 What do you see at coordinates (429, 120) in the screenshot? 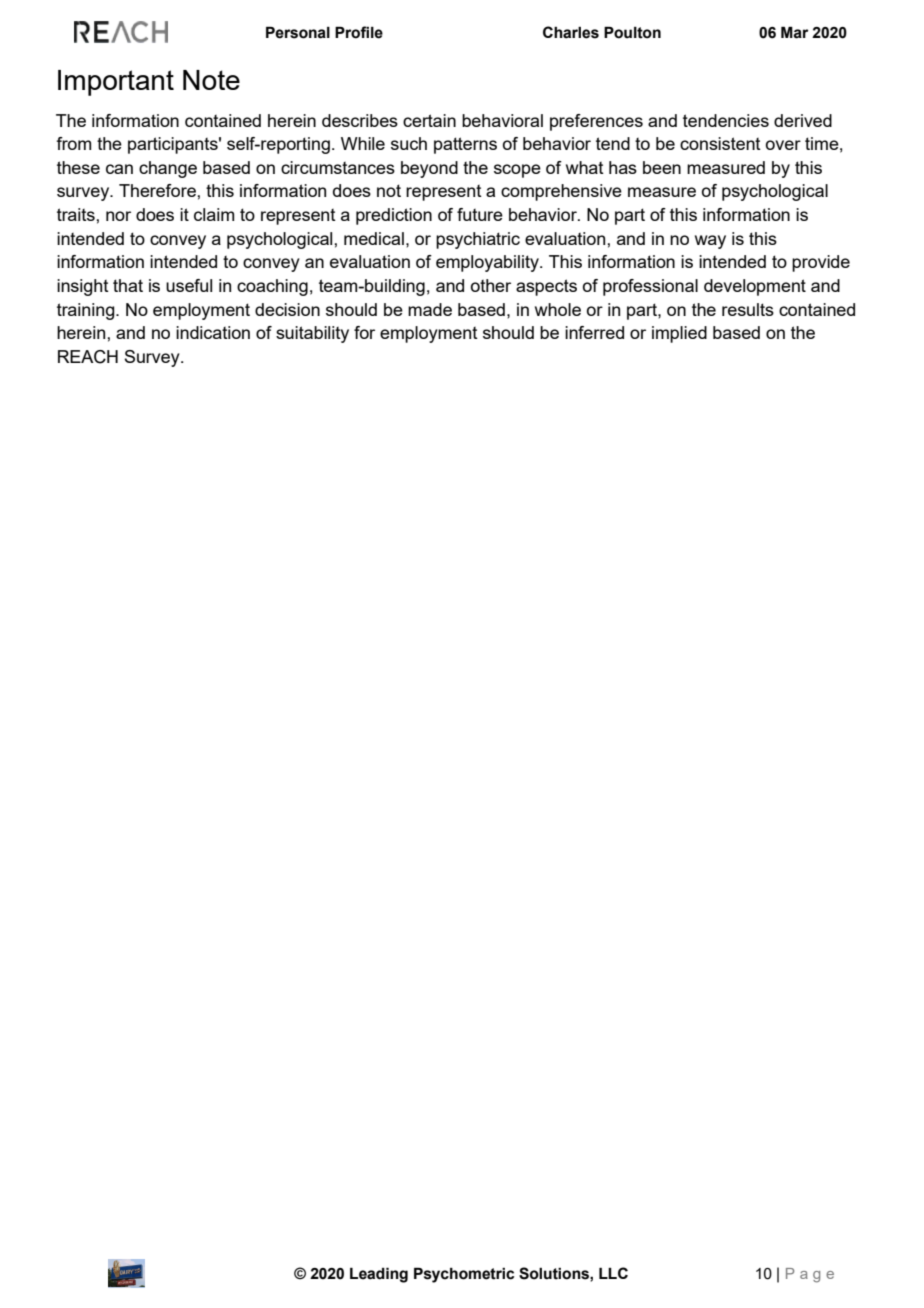
I see `certain` at bounding box center [429, 120].
